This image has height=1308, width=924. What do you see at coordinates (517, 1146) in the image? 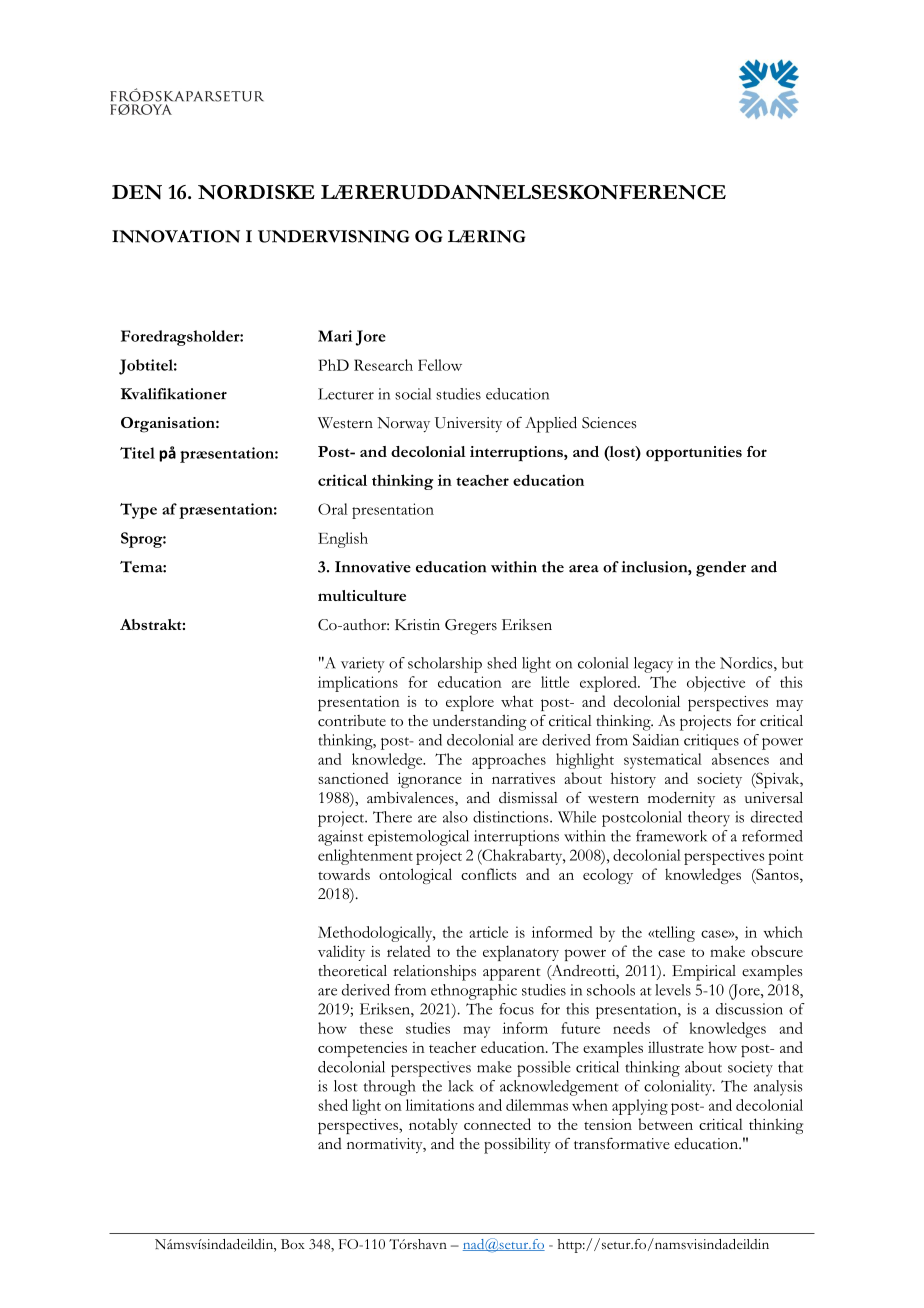
I see `possibility` at bounding box center [517, 1146].
